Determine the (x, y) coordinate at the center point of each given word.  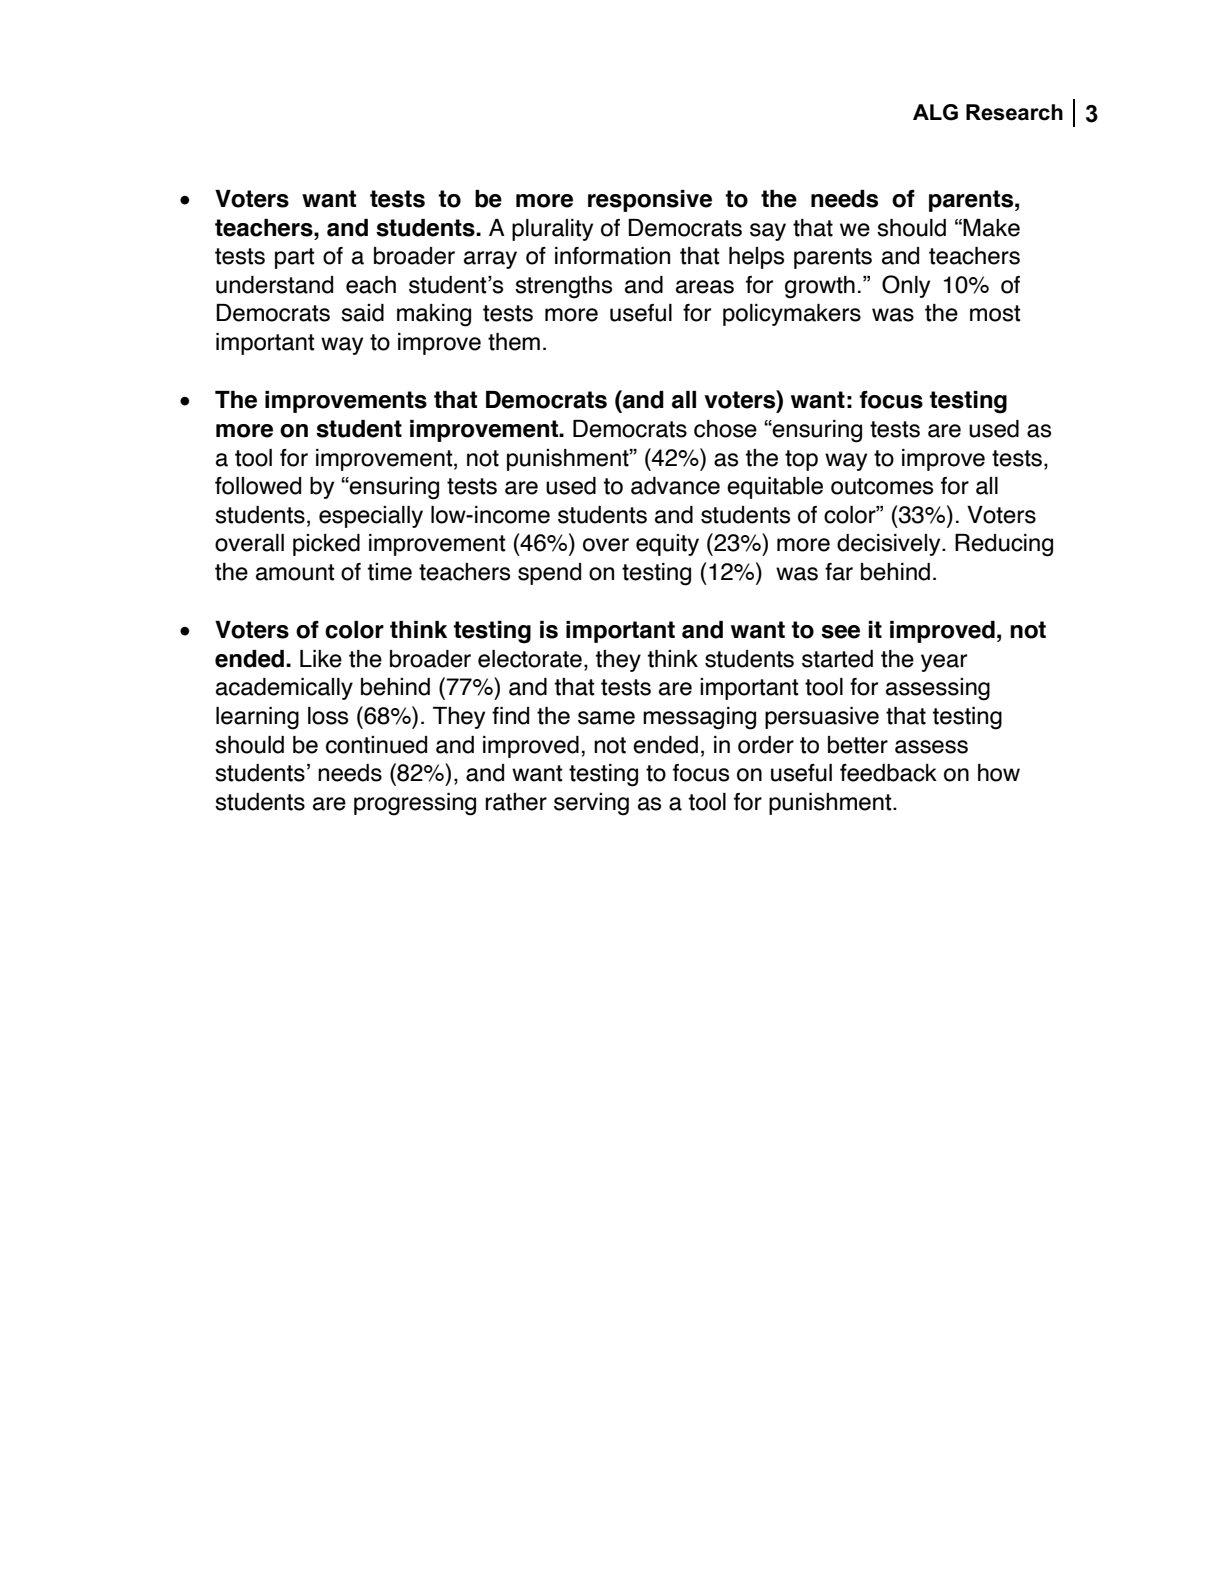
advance (675, 486)
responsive (650, 201)
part (295, 258)
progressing (415, 804)
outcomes (882, 486)
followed (258, 486)
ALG (935, 112)
